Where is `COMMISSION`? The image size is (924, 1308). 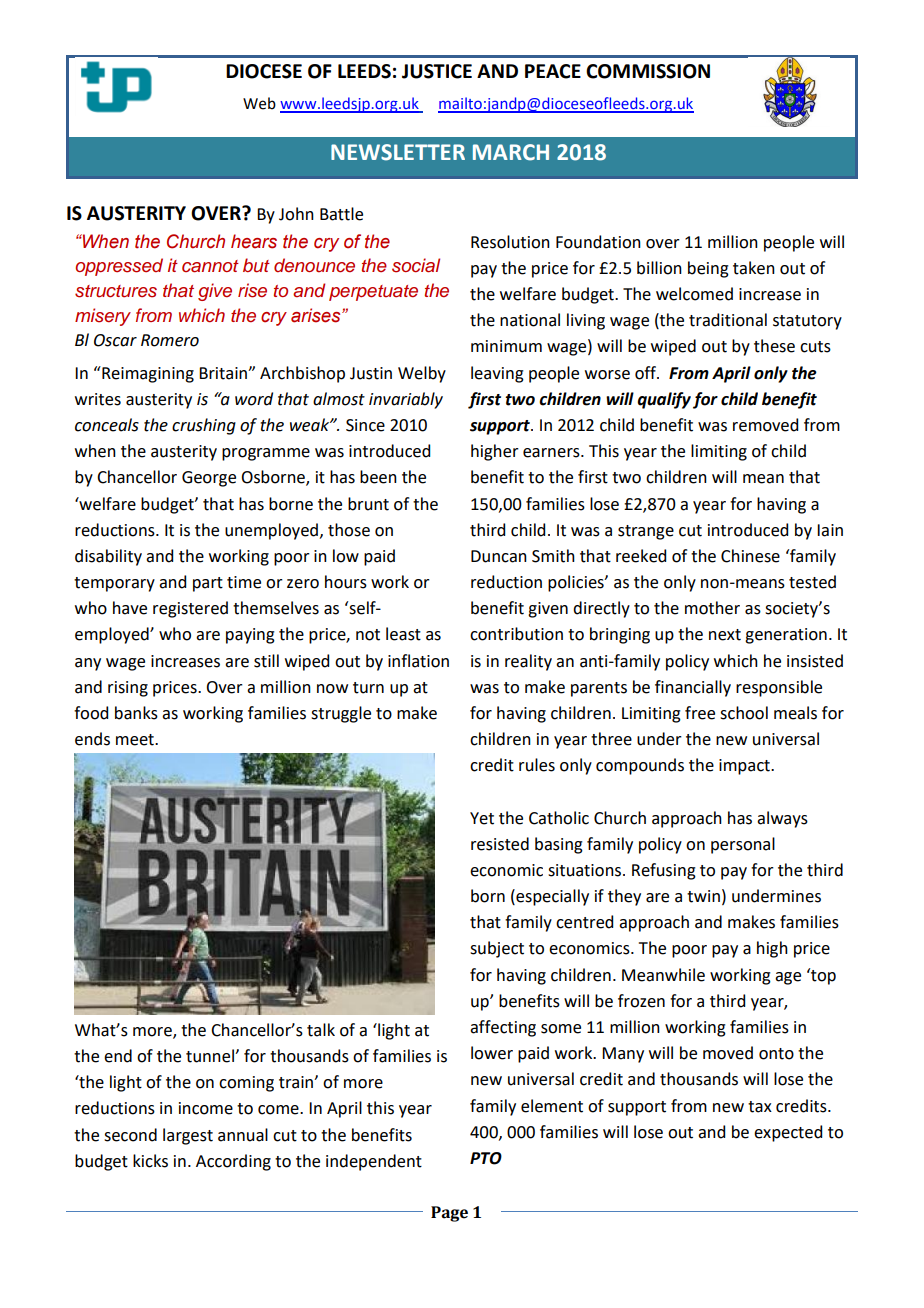 COMMISSION is located at coordinates (648, 71).
